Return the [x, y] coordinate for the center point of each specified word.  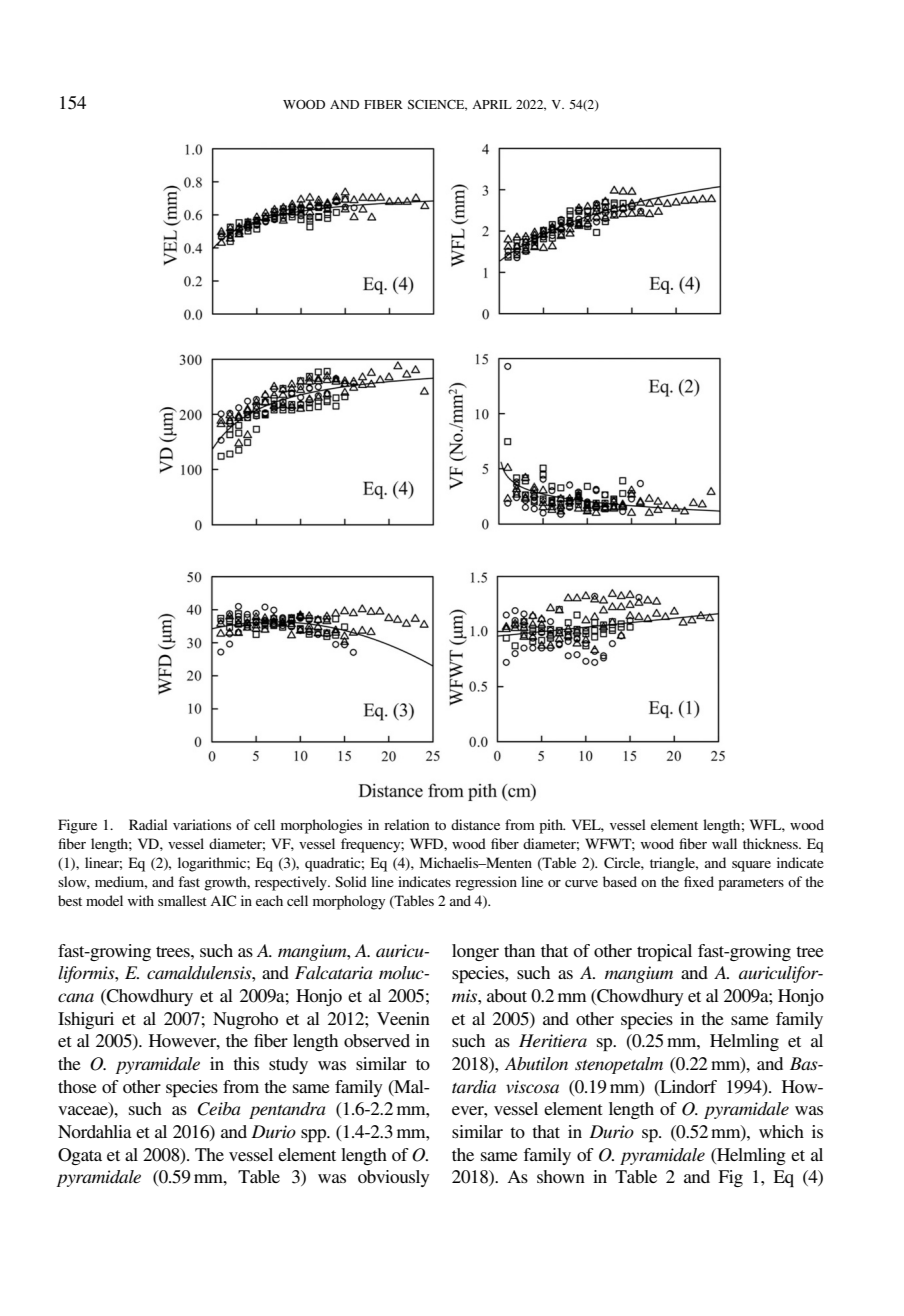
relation [406, 824]
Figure [77, 826]
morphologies [321, 826]
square [751, 866]
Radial [148, 824]
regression [486, 883]
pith [552, 826]
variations [202, 824]
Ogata [80, 1156]
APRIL [492, 104]
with [141, 900]
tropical [664, 952]
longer [475, 952]
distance [475, 824]
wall [724, 843]
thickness [771, 843]
